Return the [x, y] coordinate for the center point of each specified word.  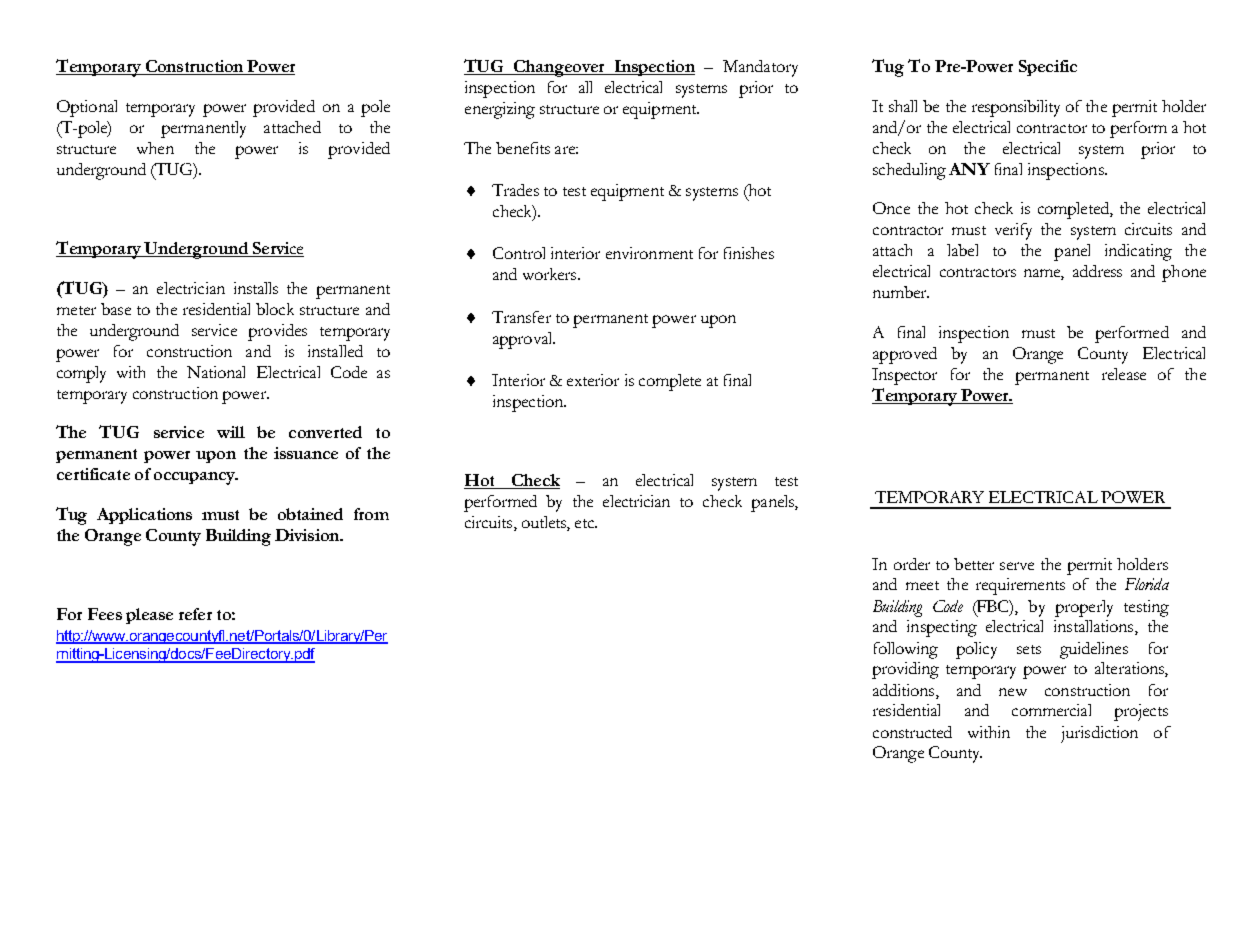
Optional [87, 108]
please [149, 616]
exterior [593, 380]
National [216, 372]
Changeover [559, 68]
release [1124, 374]
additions [905, 690]
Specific [1048, 68]
